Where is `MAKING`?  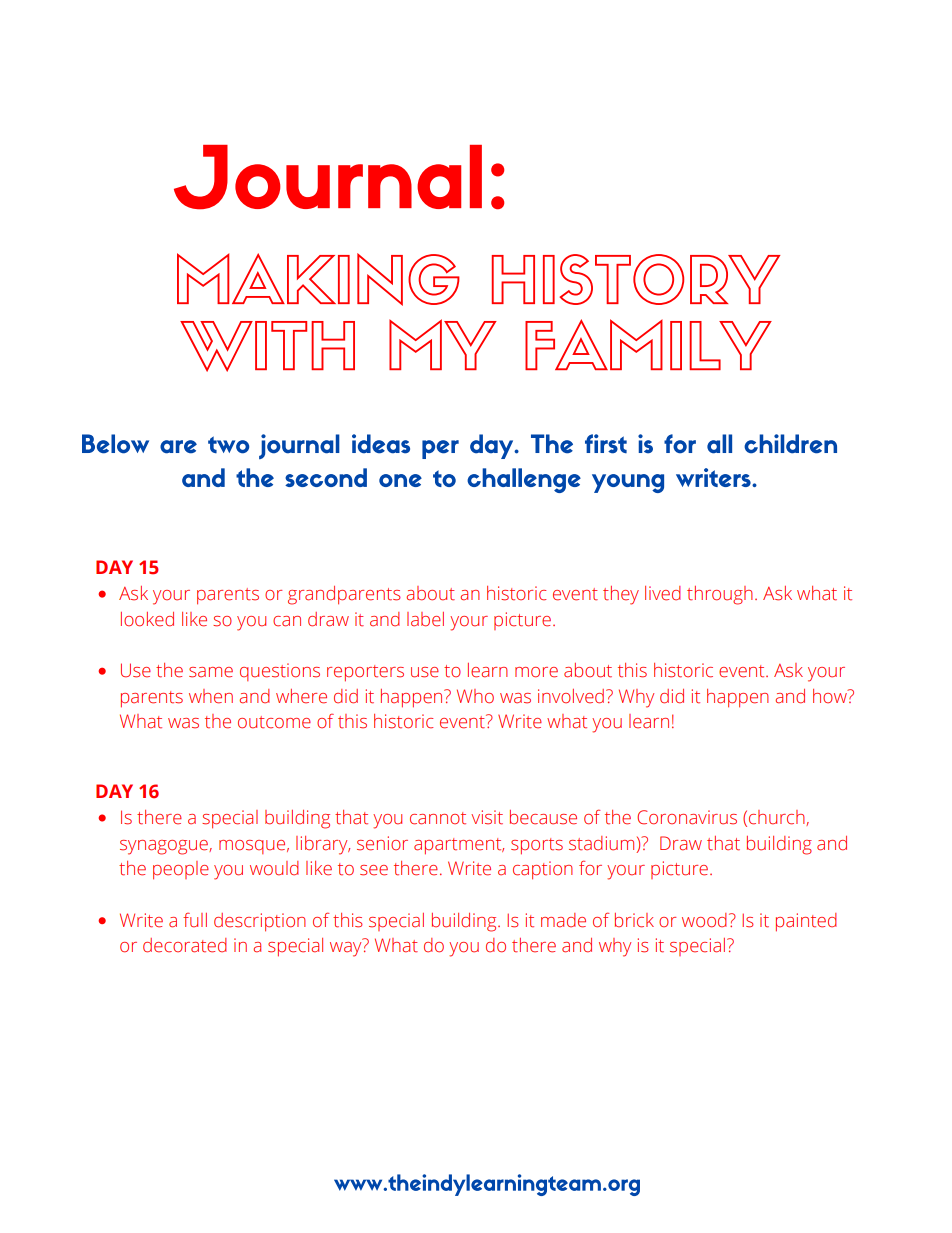 MAKING is located at coordinates (318, 279).
